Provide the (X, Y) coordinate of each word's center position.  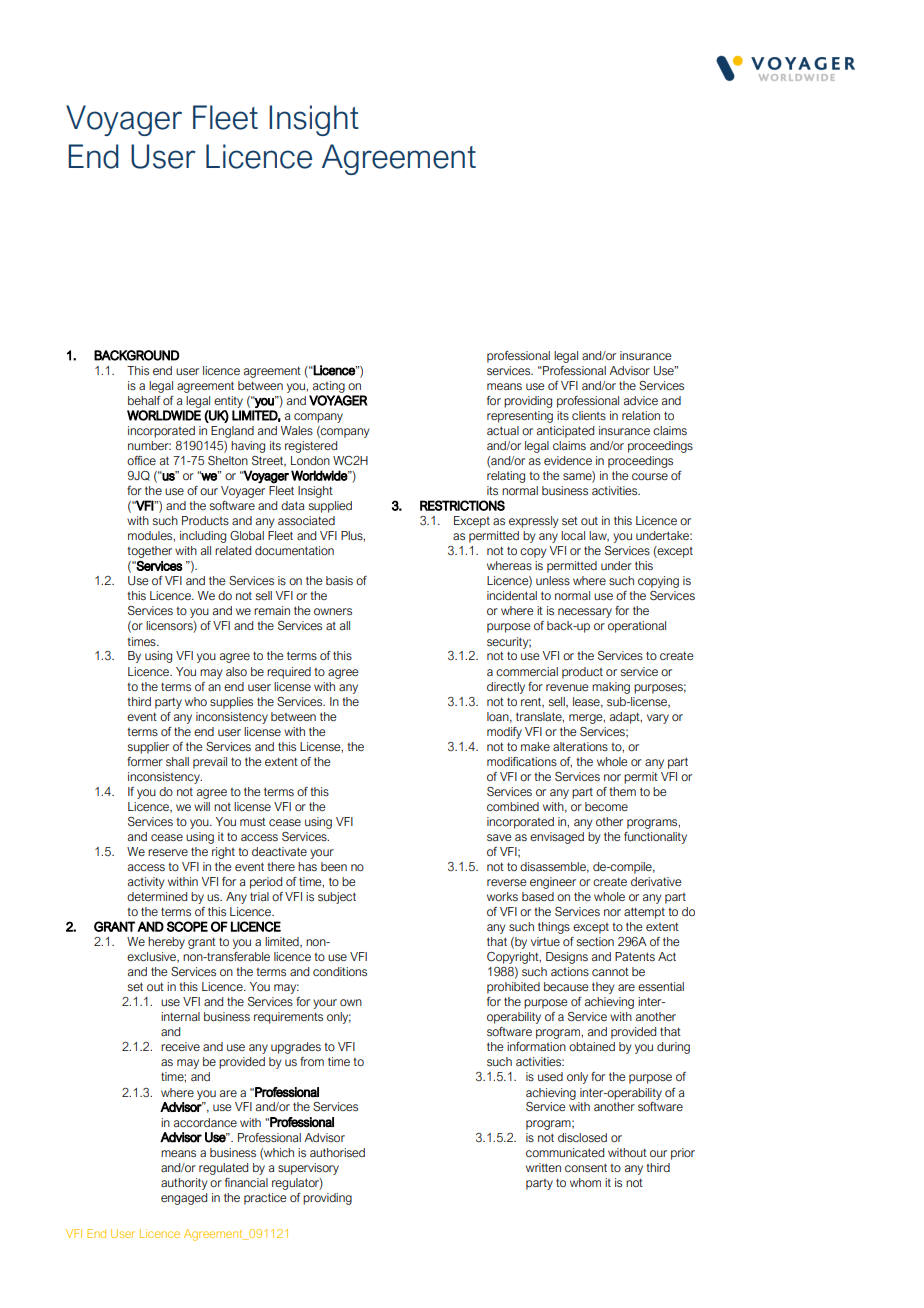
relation (641, 415)
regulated (223, 1169)
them (622, 791)
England (232, 432)
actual (503, 430)
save (499, 837)
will (202, 806)
